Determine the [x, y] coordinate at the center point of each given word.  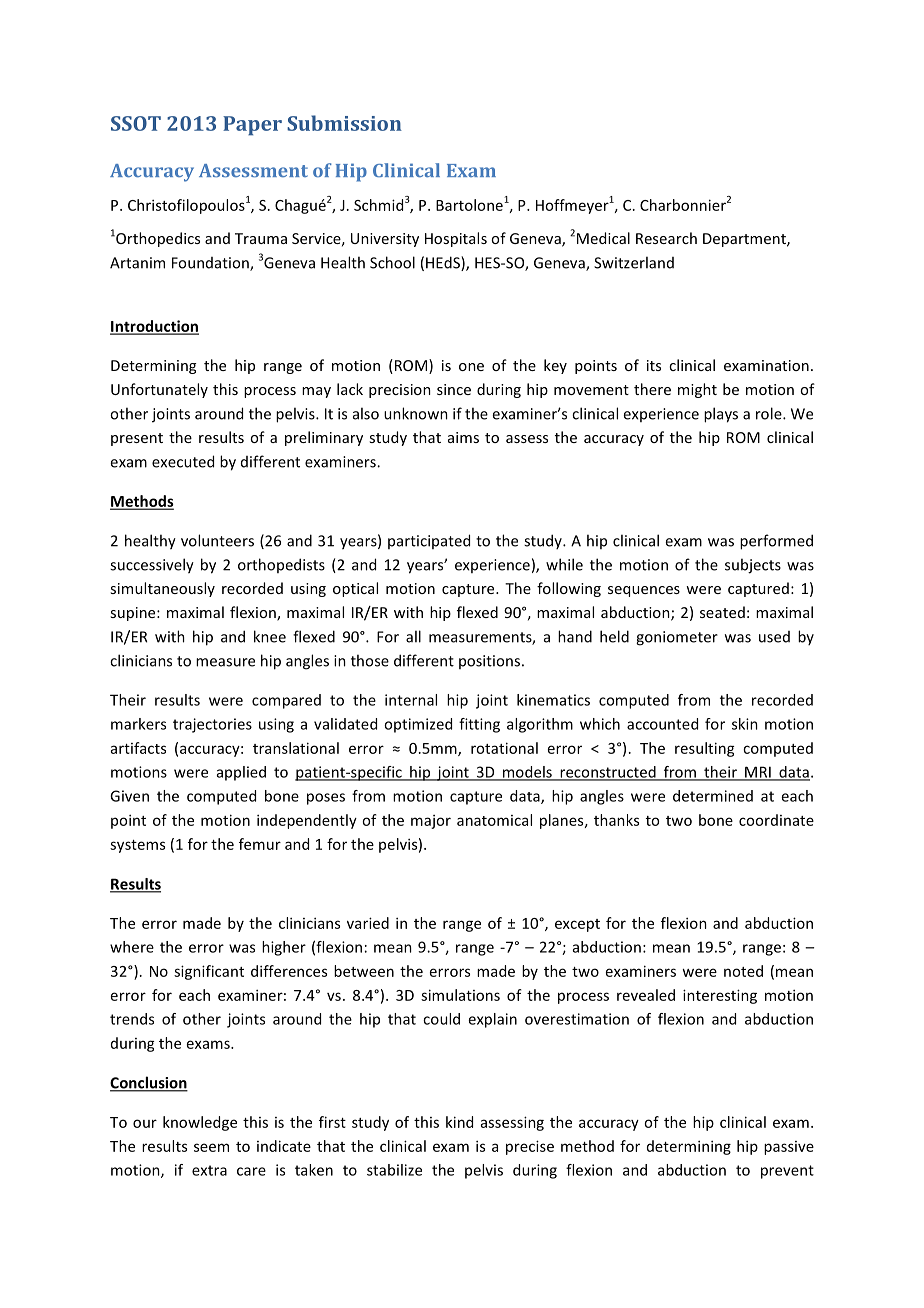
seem [211, 1147]
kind [459, 1122]
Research [666, 238]
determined [713, 796]
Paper [252, 126]
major [431, 822]
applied [241, 773]
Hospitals [456, 239]
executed [183, 461]
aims [463, 437]
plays [721, 415]
